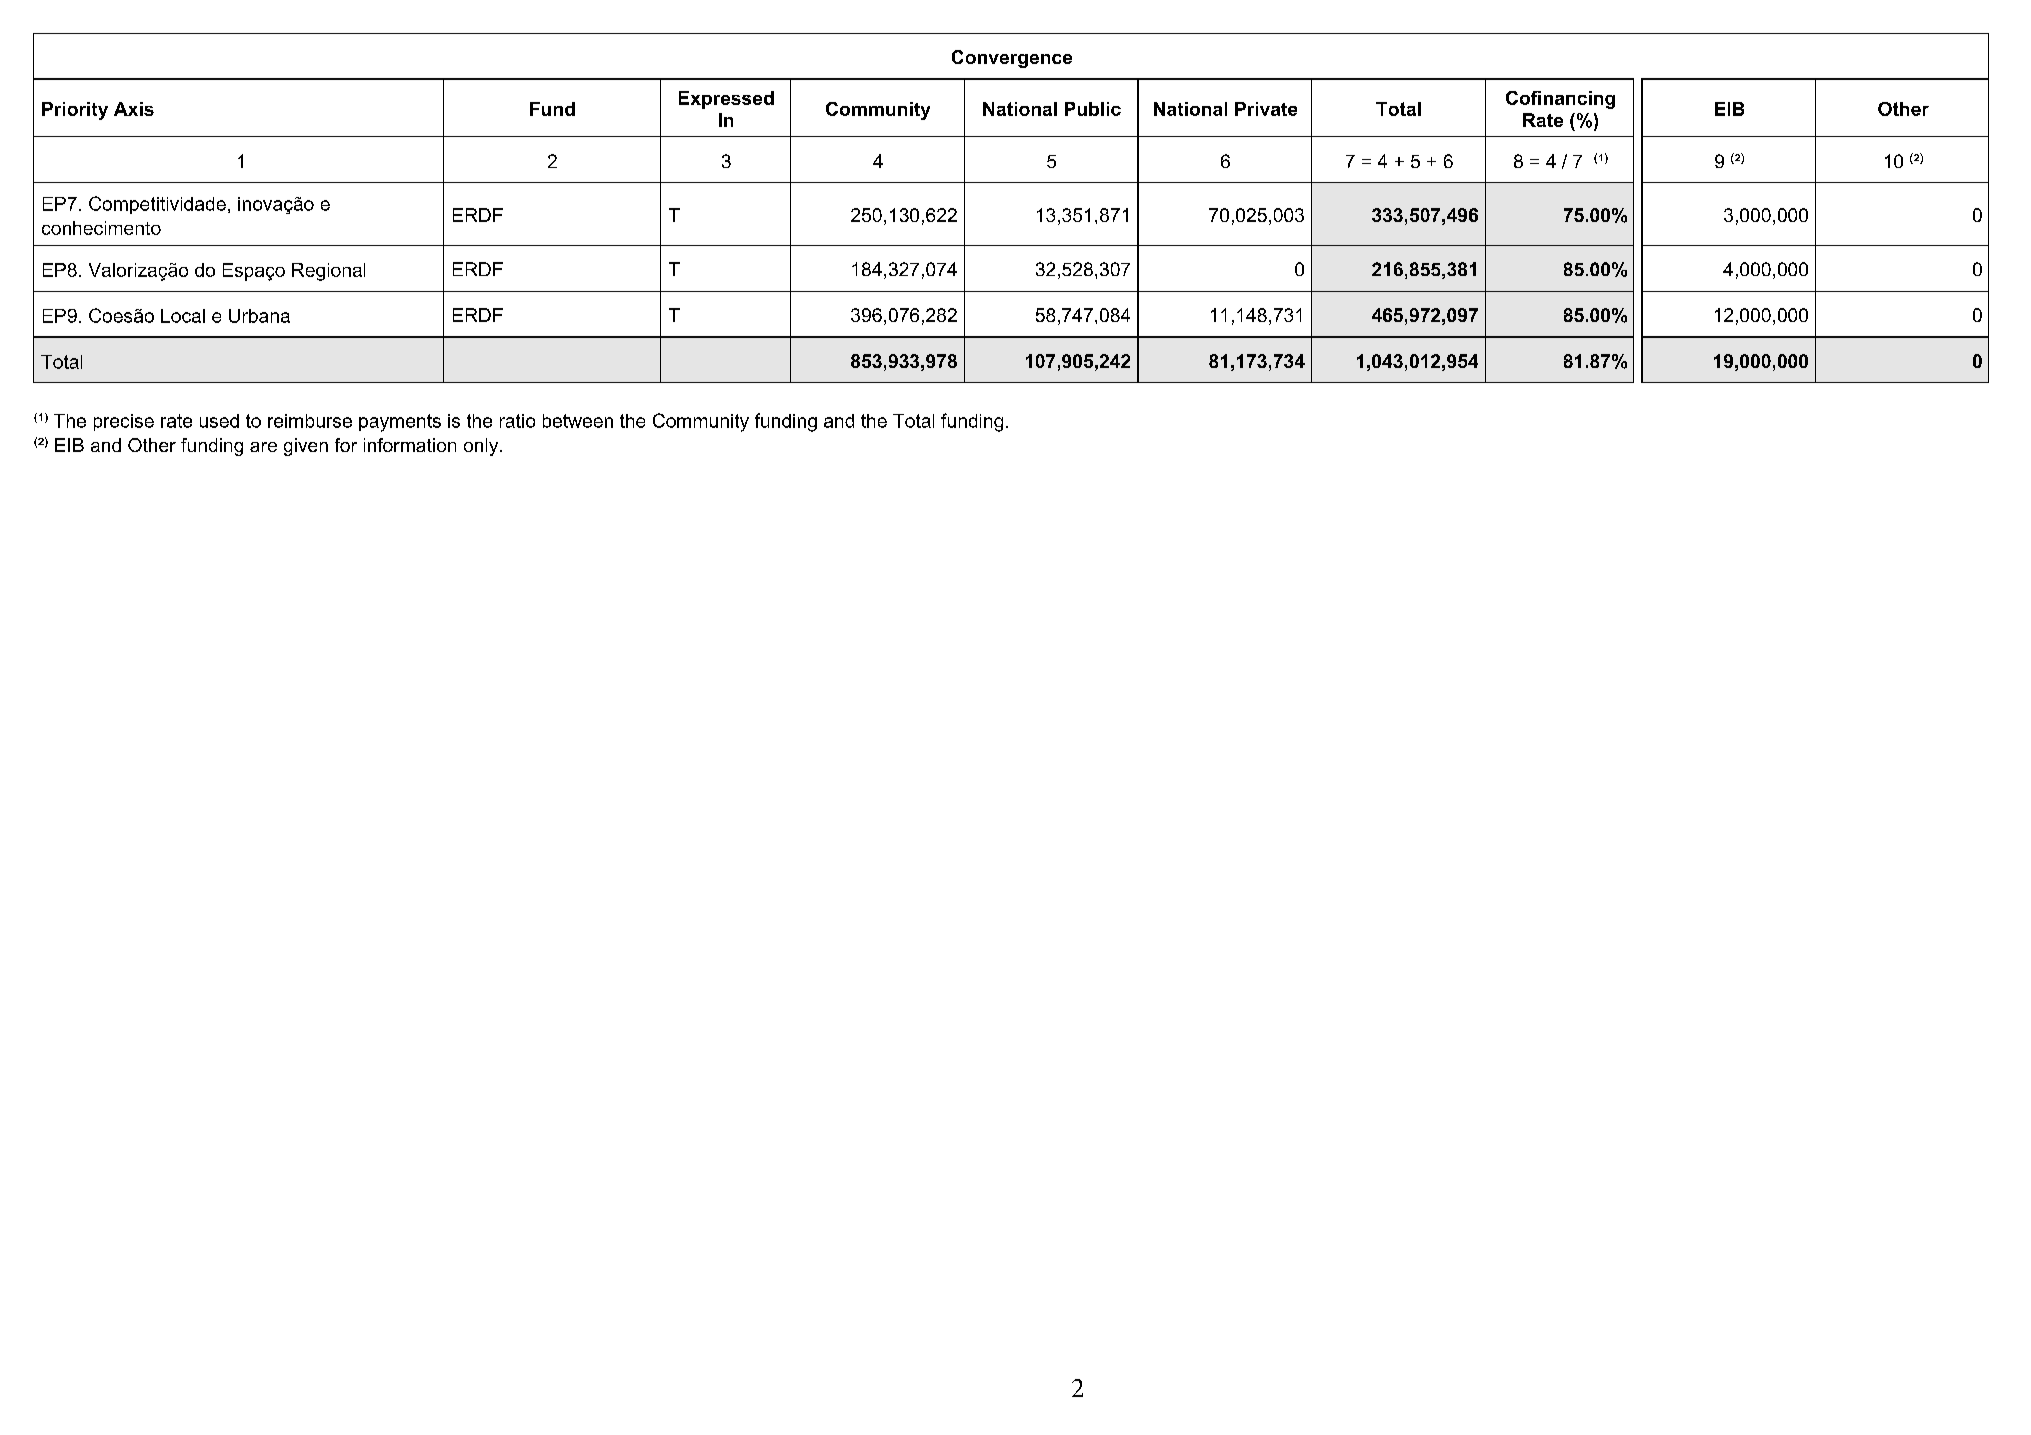  What do you see at coordinates (726, 100) in the screenshot?
I see `Expressed` at bounding box center [726, 100].
